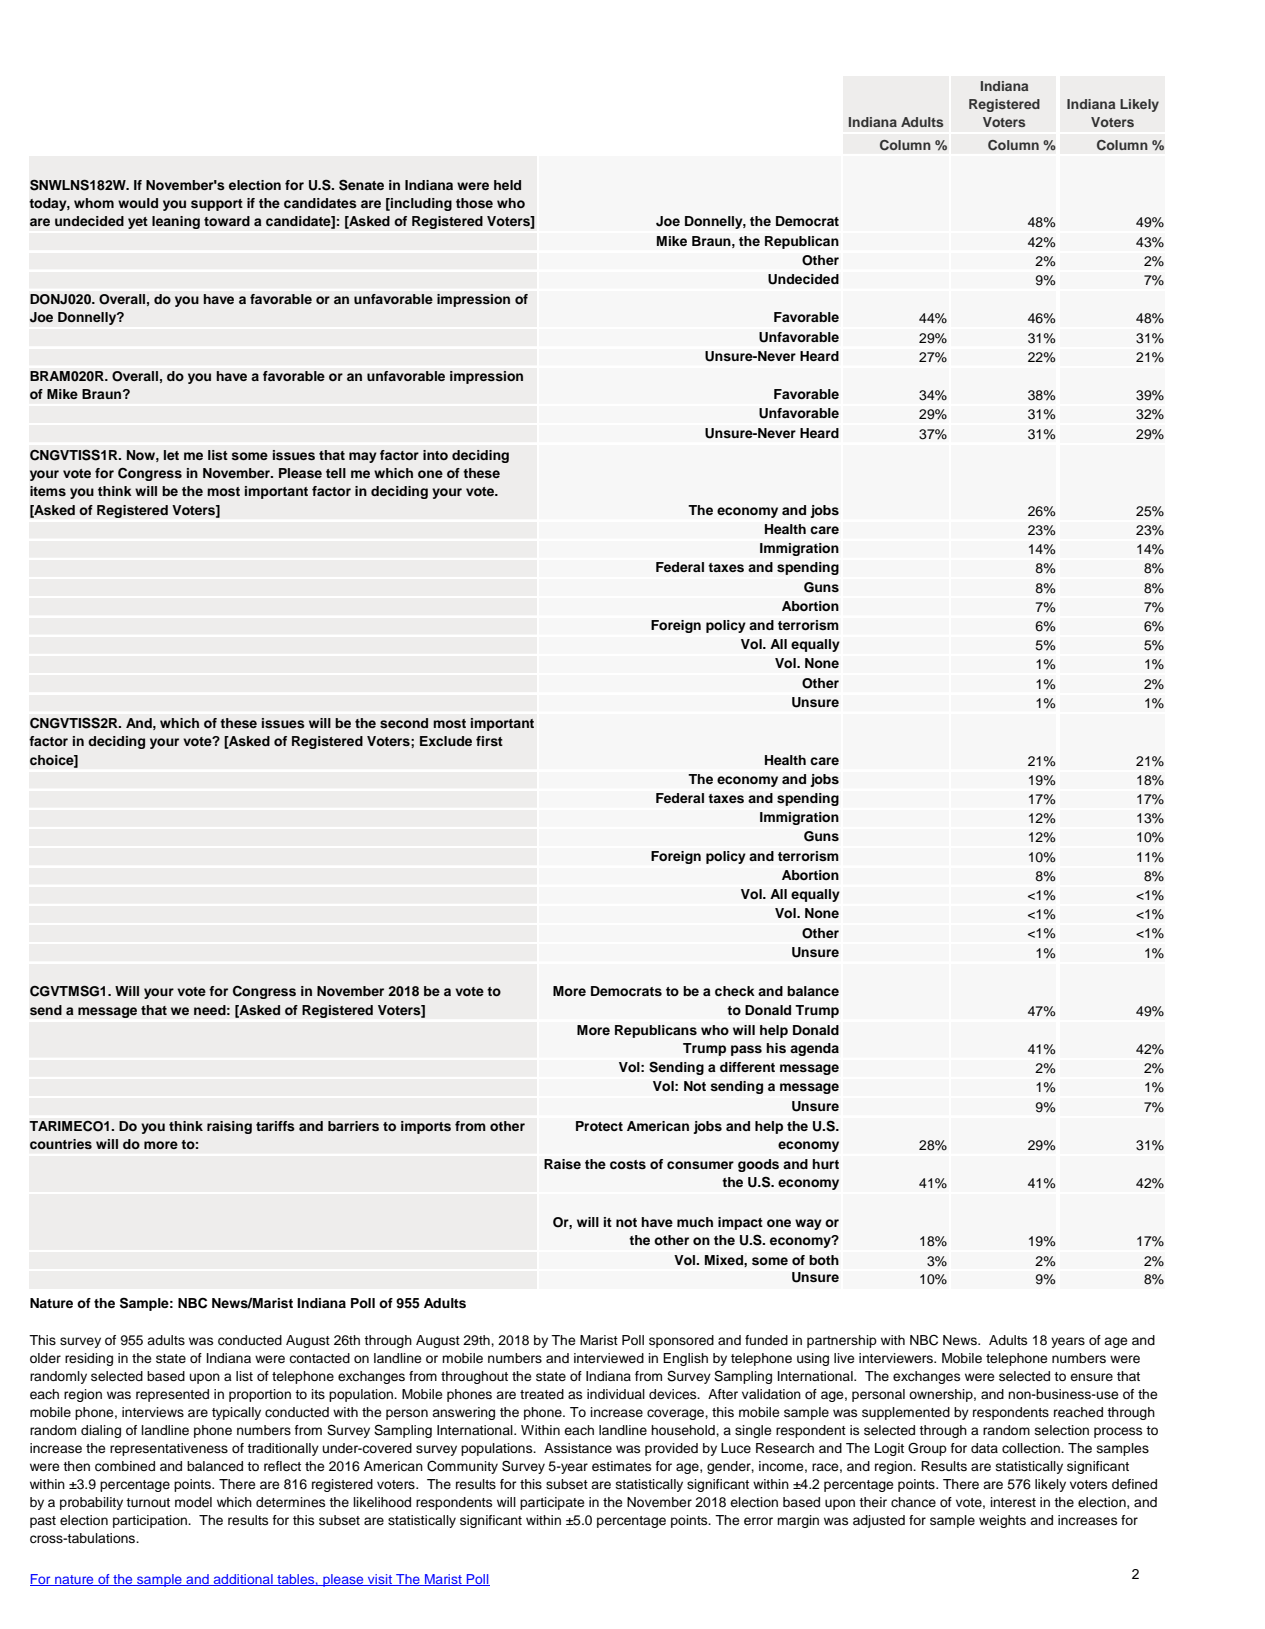 This page has height=1629, width=1265. Describe the element at coordinates (474, 203) in the page. I see `those` at that location.
